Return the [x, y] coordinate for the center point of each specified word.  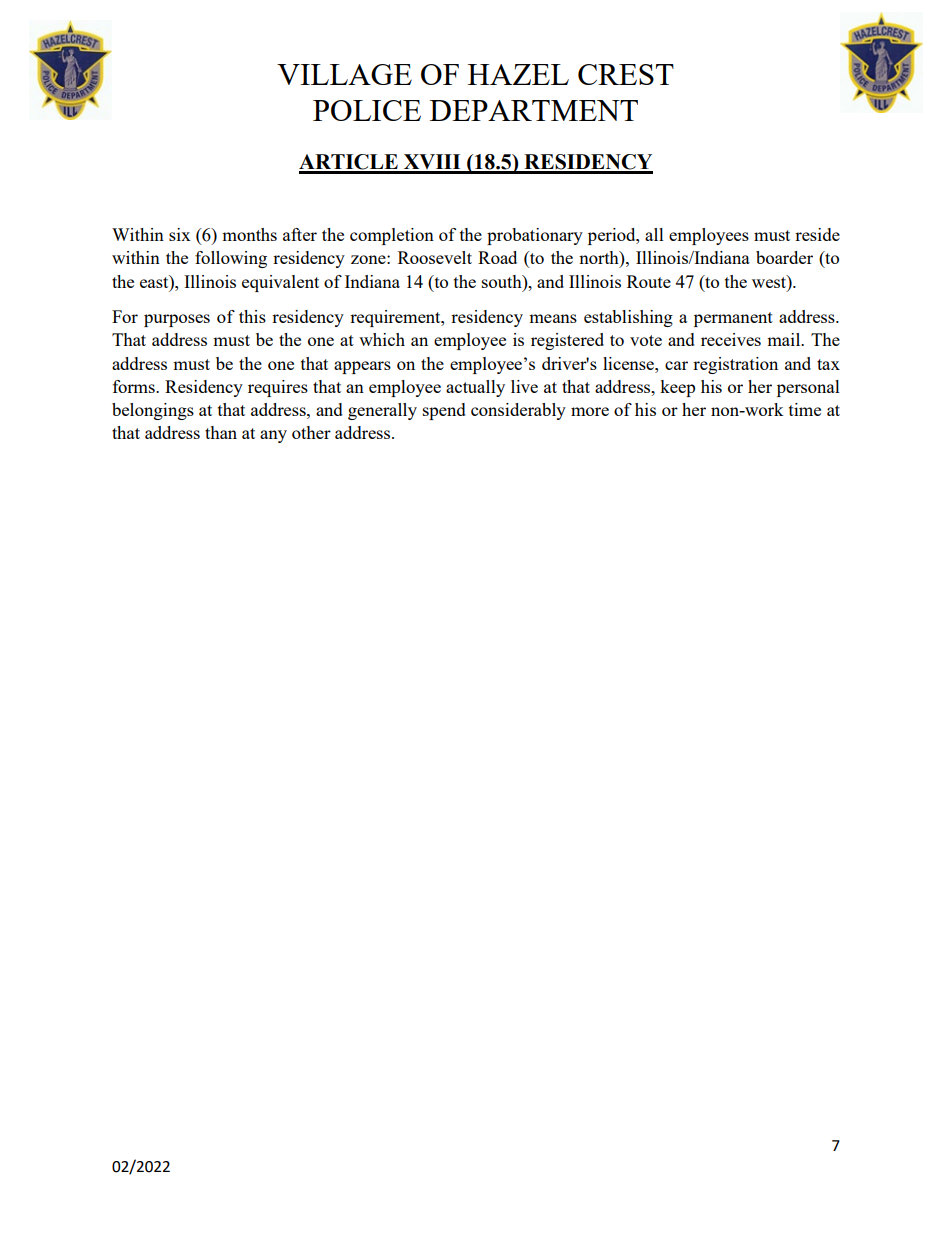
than [221, 432]
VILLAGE [344, 74]
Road [497, 257]
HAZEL [518, 74]
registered [567, 341]
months [249, 234]
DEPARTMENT [534, 110]
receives [731, 339]
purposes [177, 320]
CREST [626, 74]
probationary [535, 236]
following [231, 259]
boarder [784, 257]
